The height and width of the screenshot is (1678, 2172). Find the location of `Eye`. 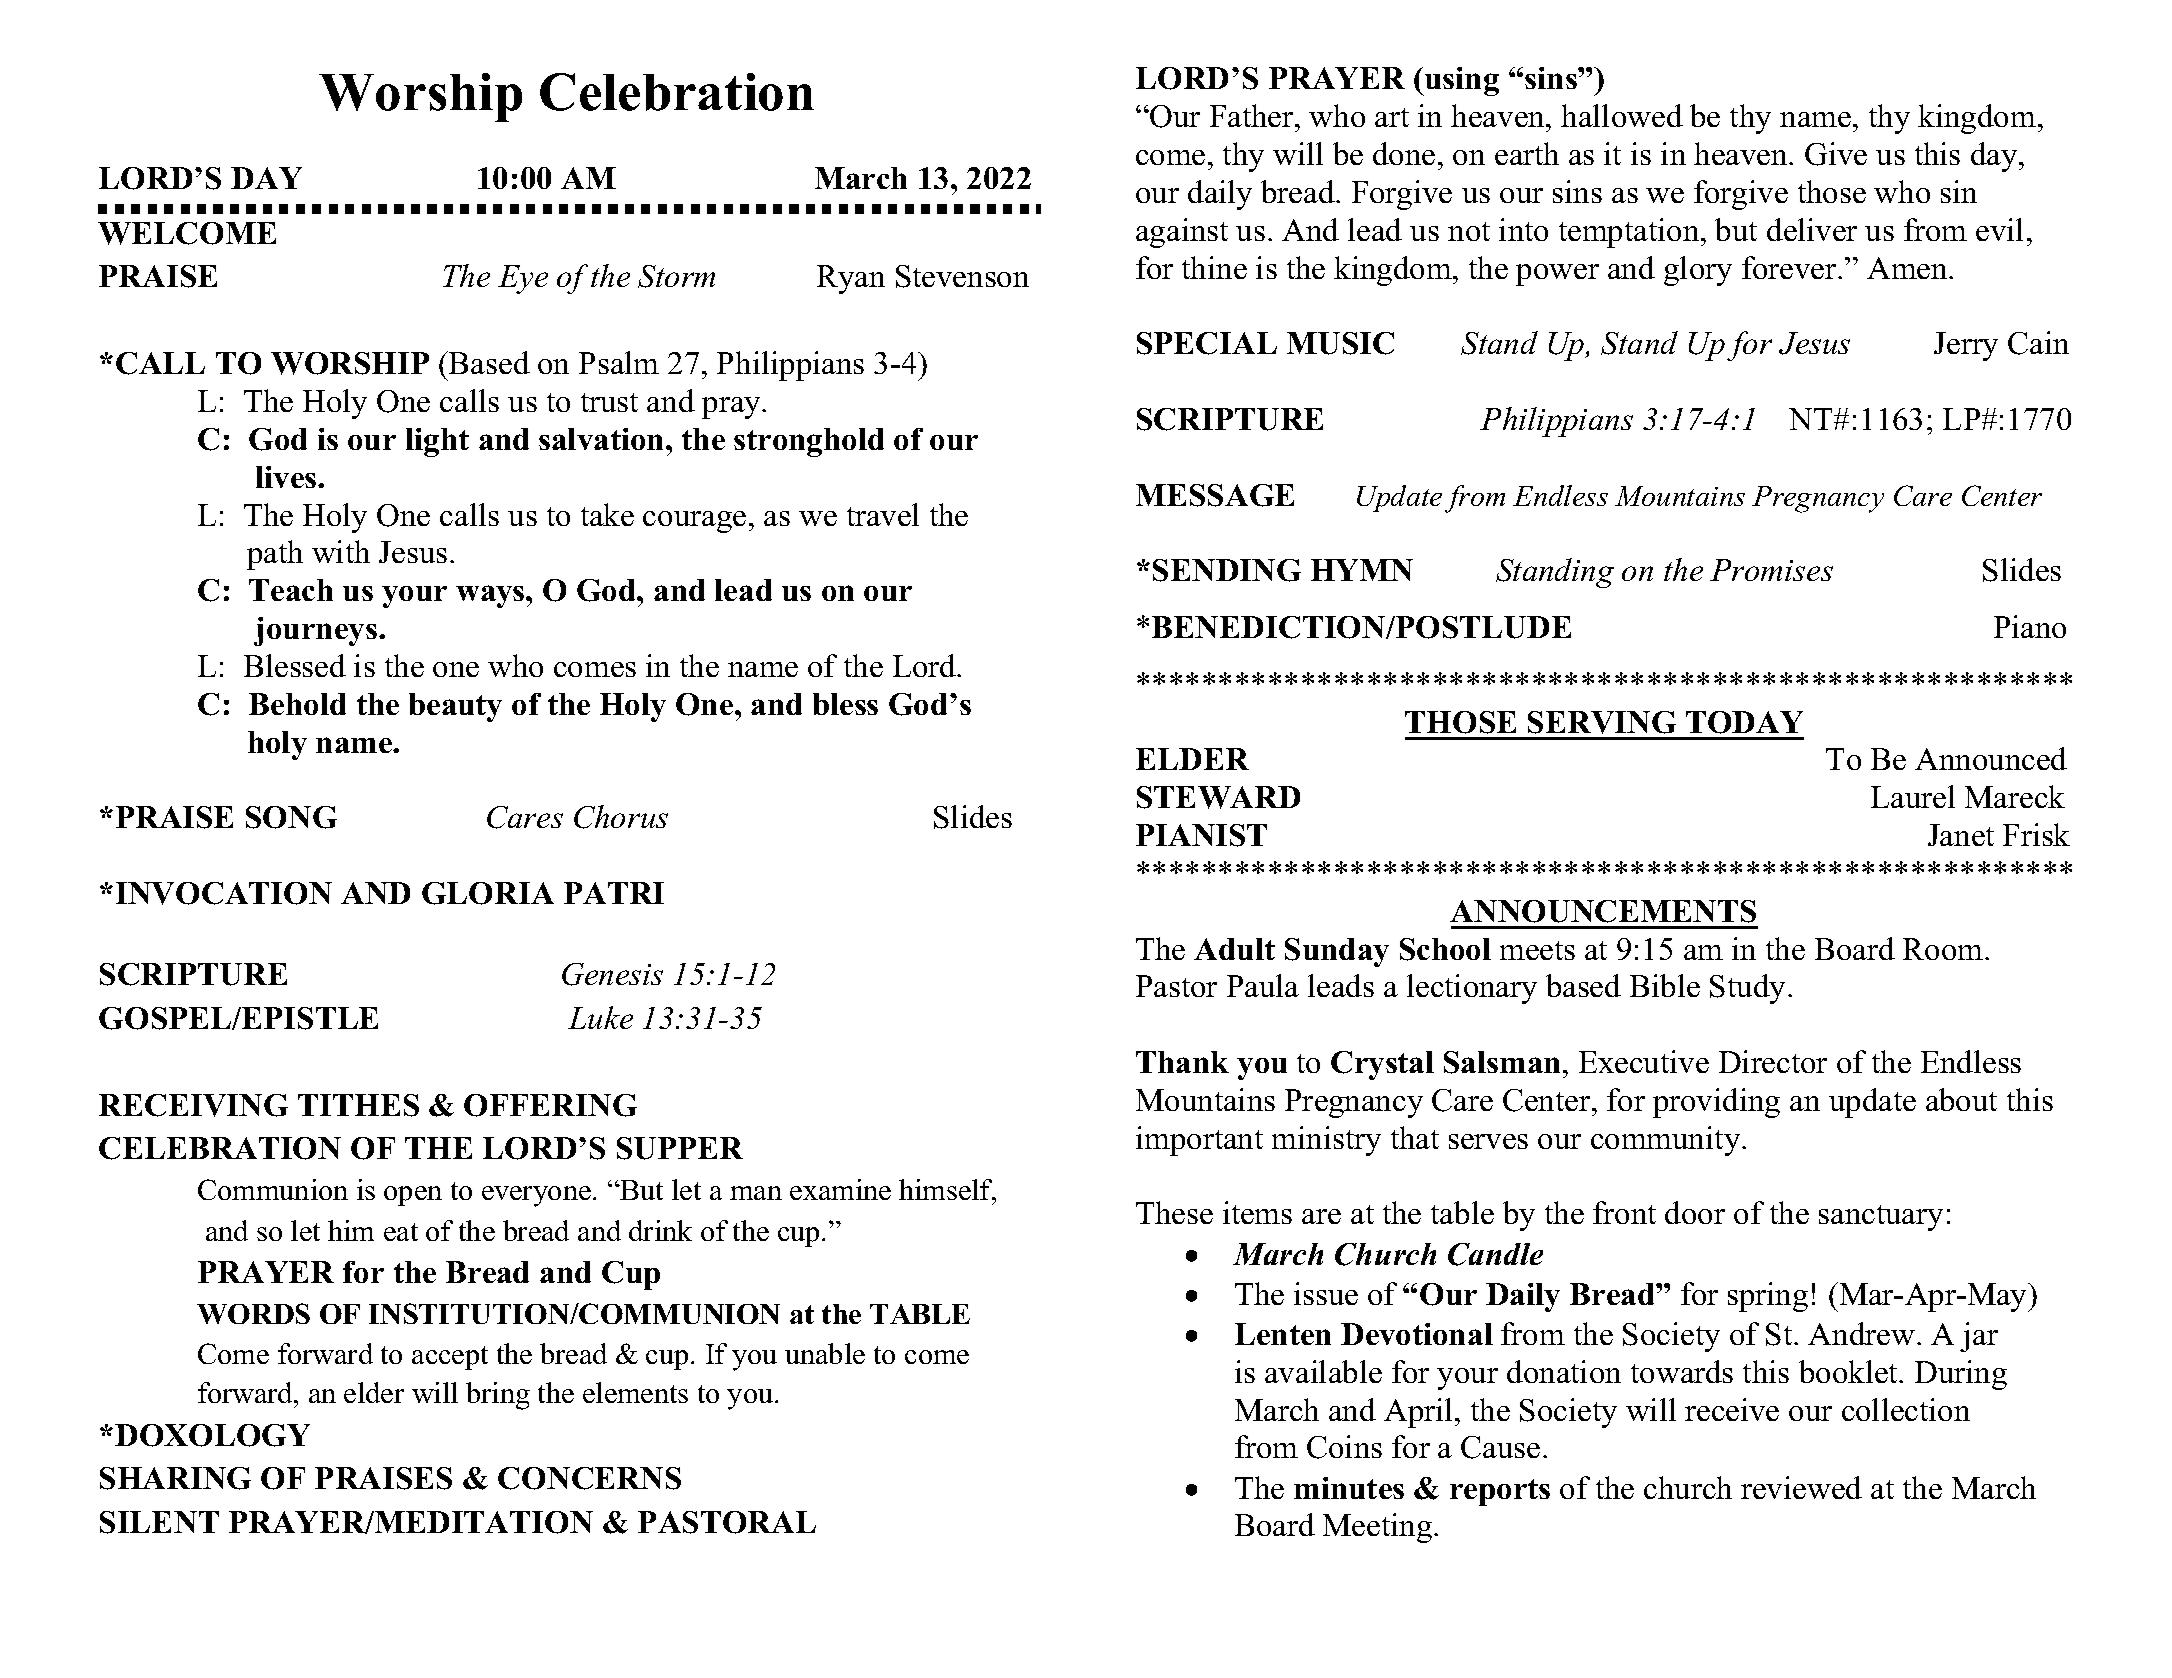

Eye is located at coordinates (523, 279).
